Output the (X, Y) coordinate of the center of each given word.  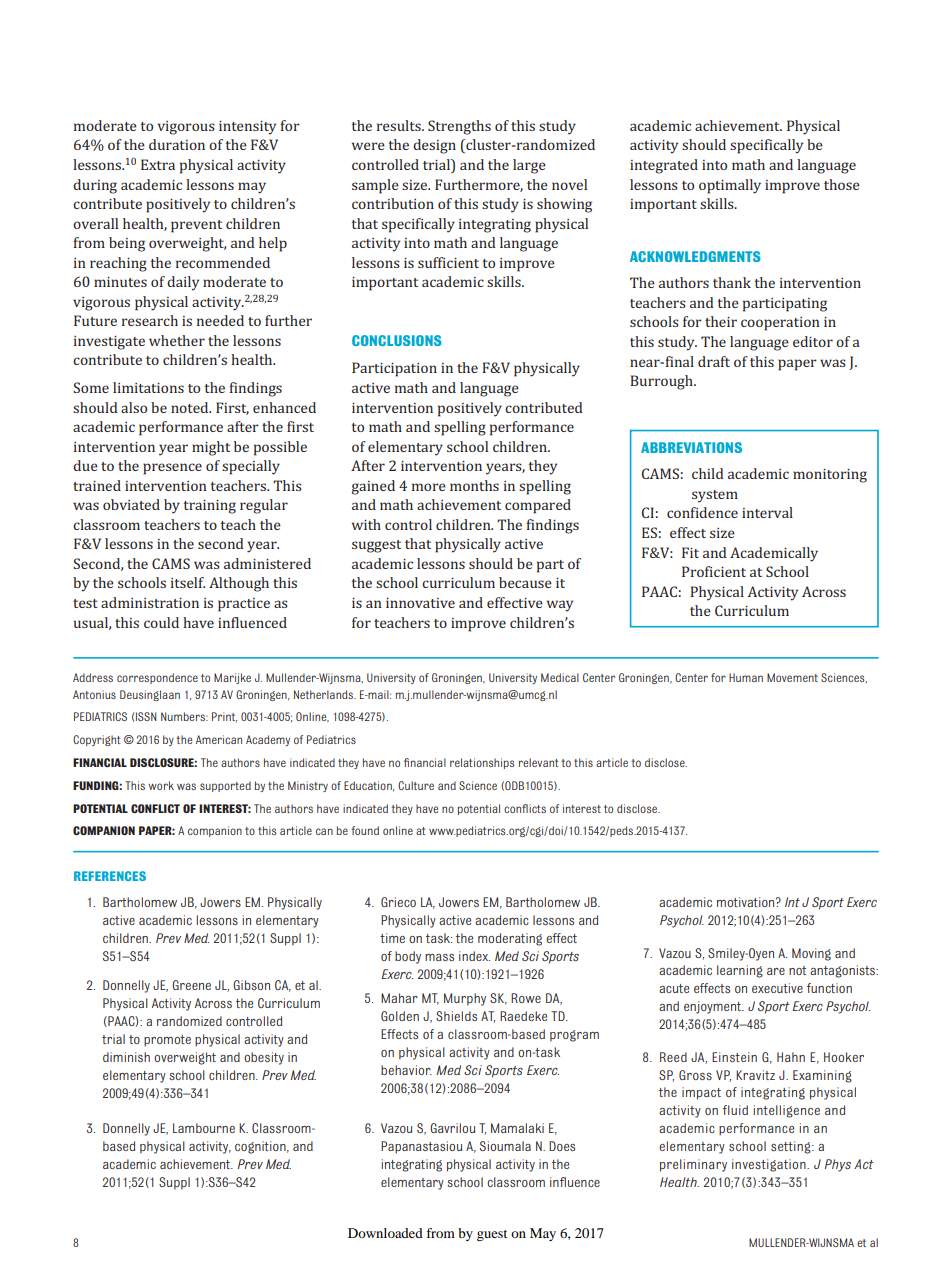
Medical (560, 677)
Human (746, 677)
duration (177, 144)
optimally (730, 186)
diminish (126, 1057)
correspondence (157, 678)
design (434, 146)
